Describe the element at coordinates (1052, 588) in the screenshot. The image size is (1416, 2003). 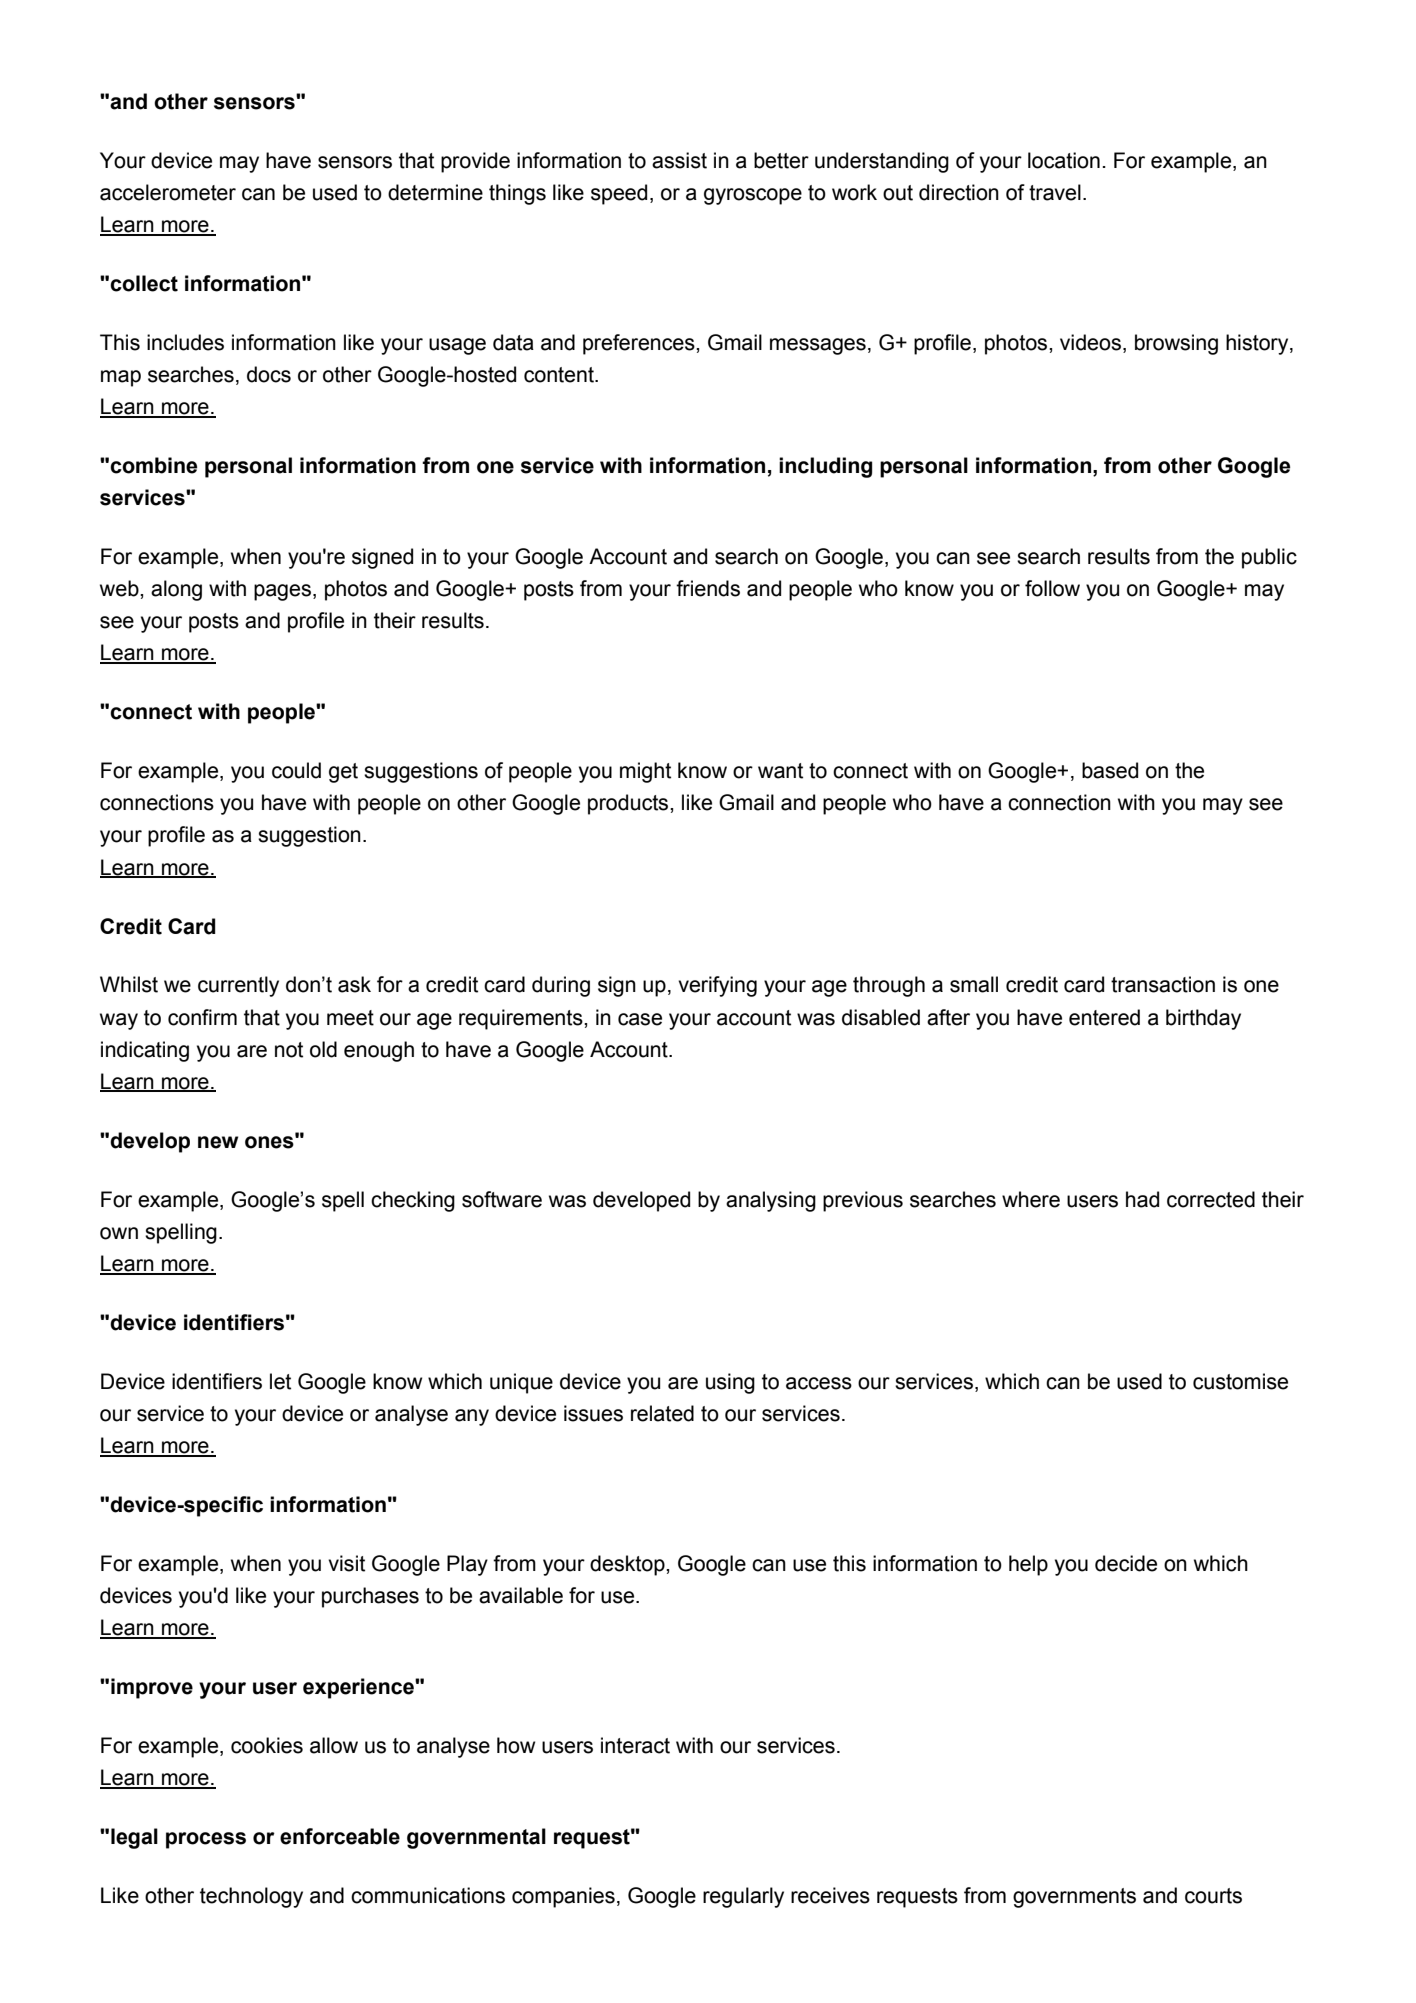
I see `follow` at that location.
